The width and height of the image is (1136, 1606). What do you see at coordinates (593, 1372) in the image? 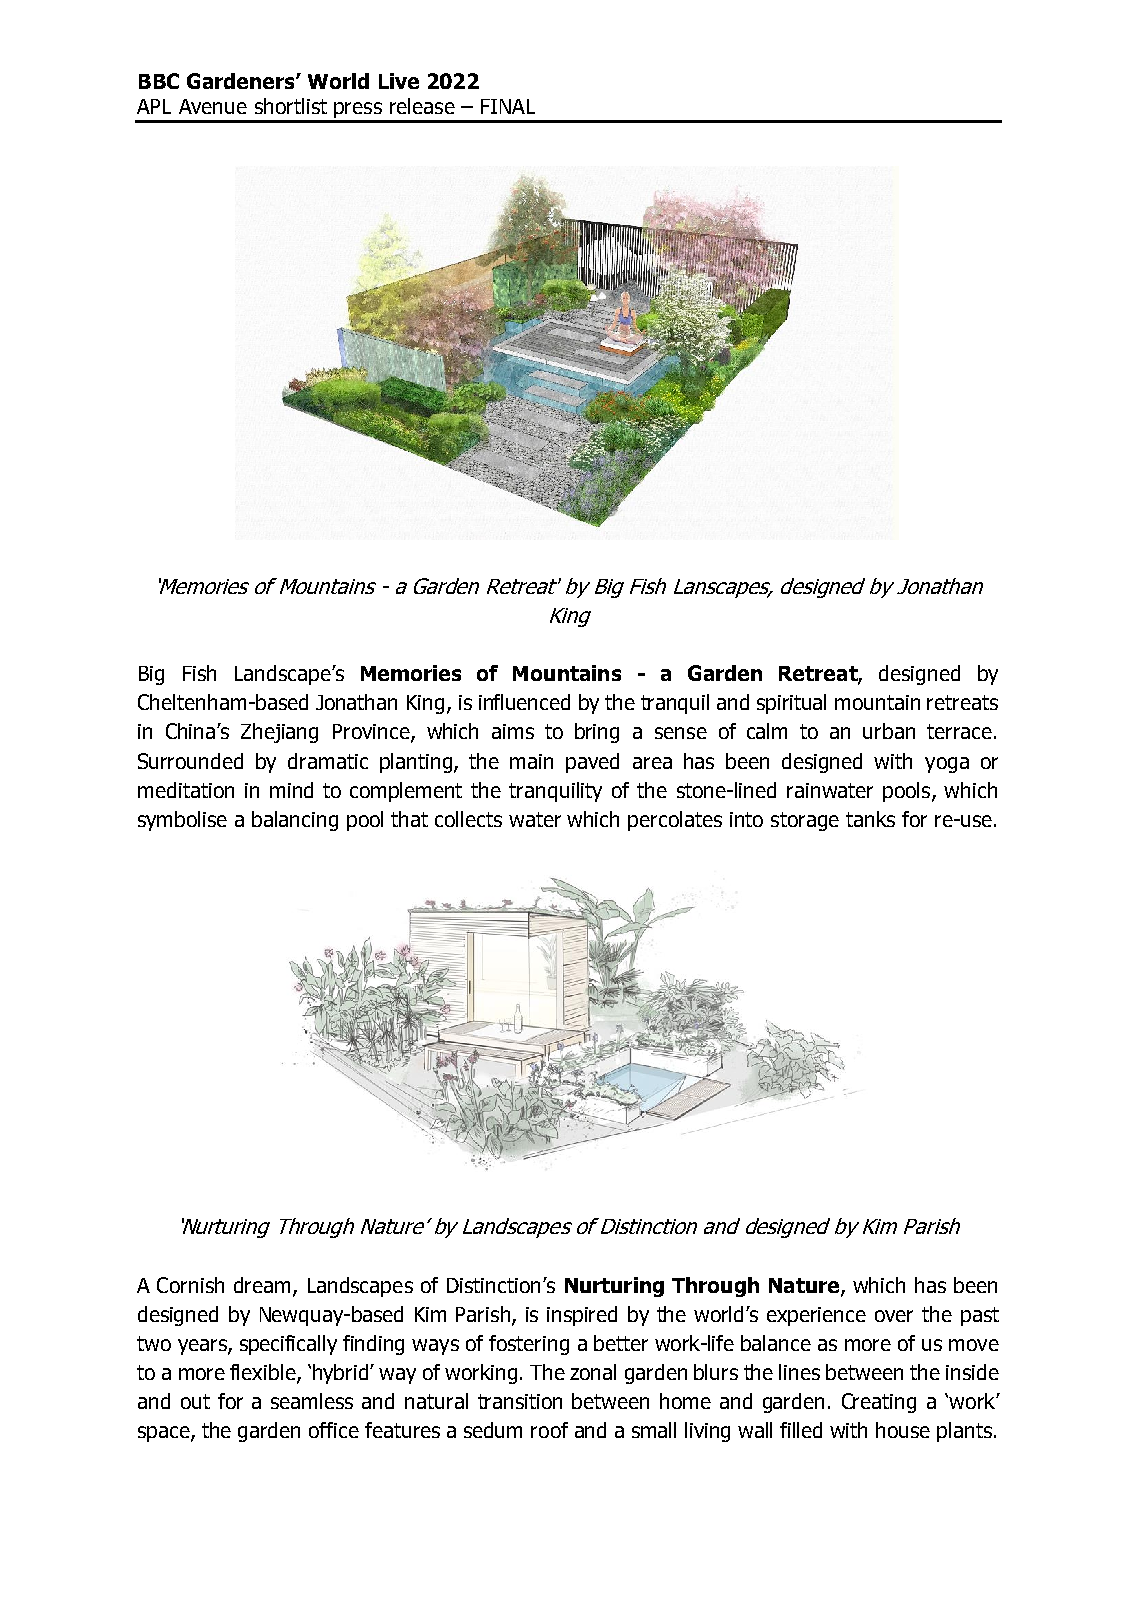
I see `zonal` at bounding box center [593, 1372].
